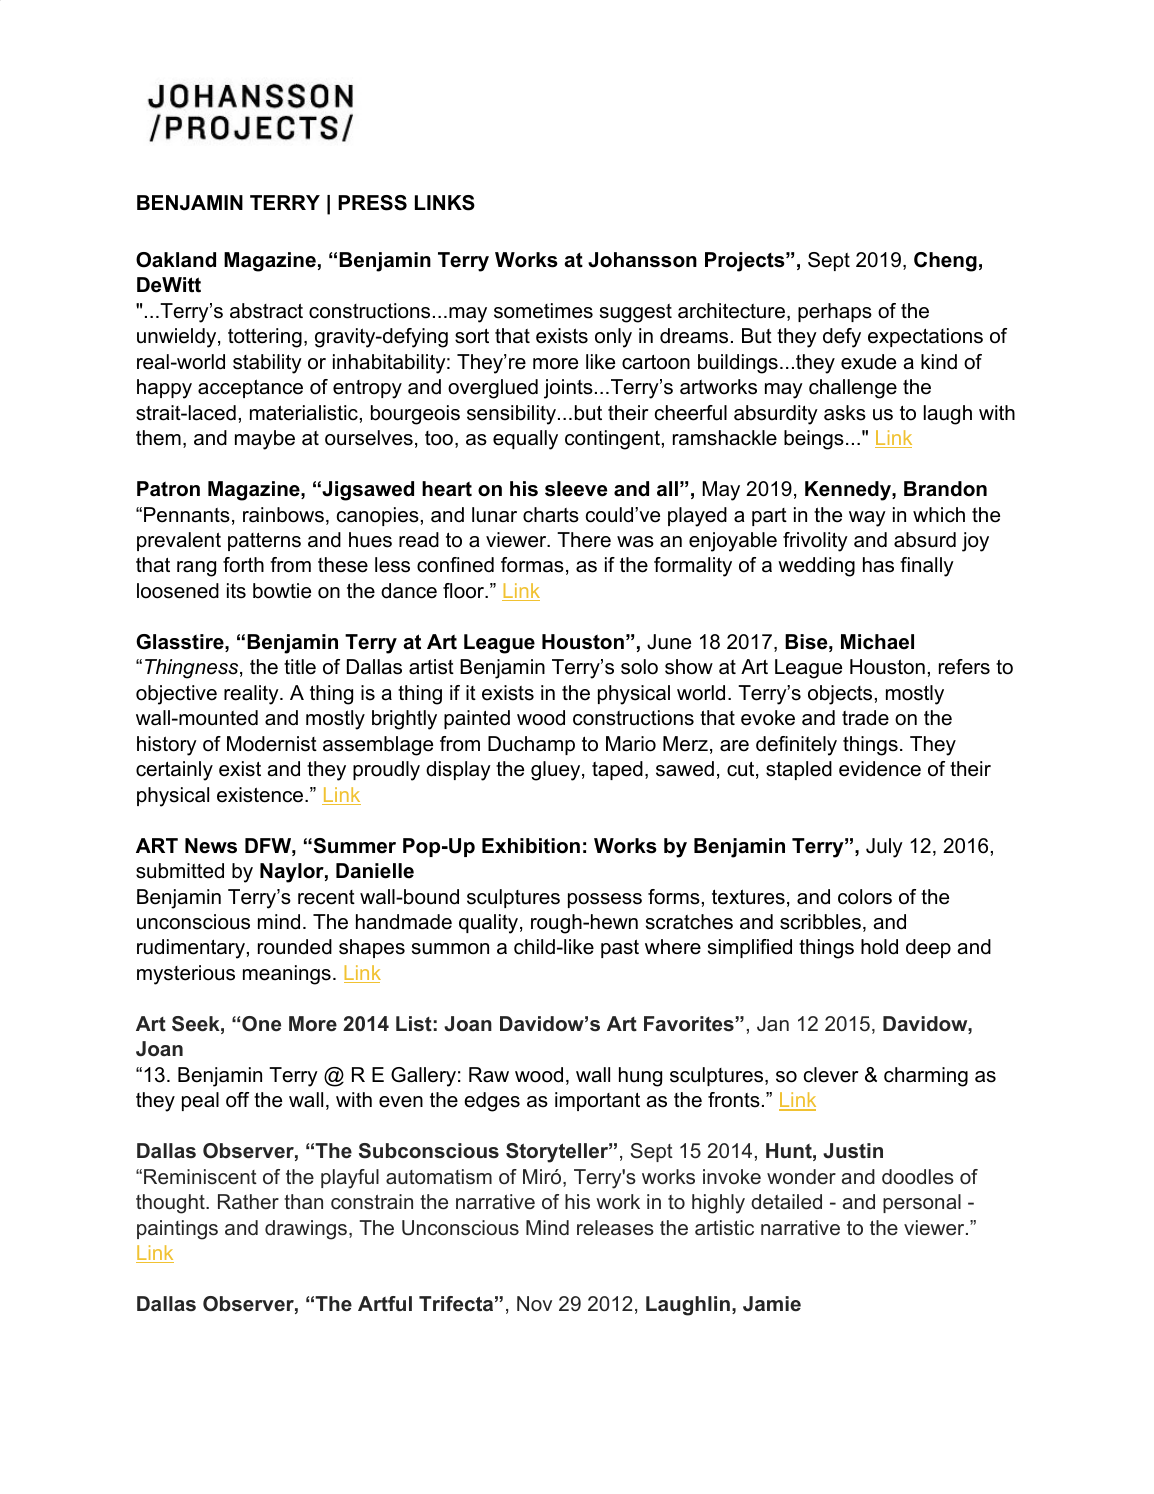 This screenshot has width=1154, height=1494. What do you see at coordinates (534, 1304) in the screenshot?
I see `Nov` at bounding box center [534, 1304].
